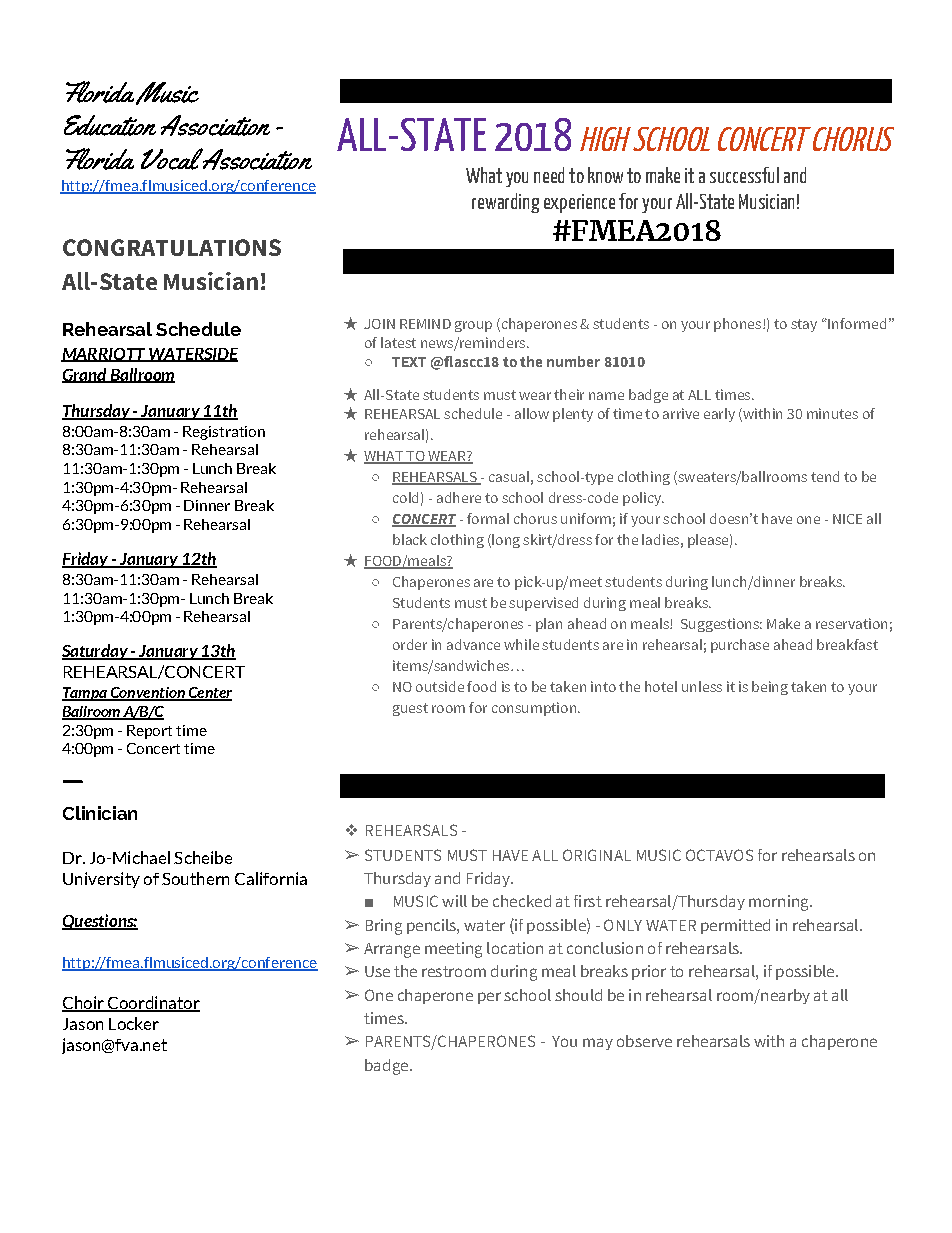 The height and width of the screenshot is (1233, 952). What do you see at coordinates (578, 995) in the screenshot?
I see `should` at bounding box center [578, 995].
